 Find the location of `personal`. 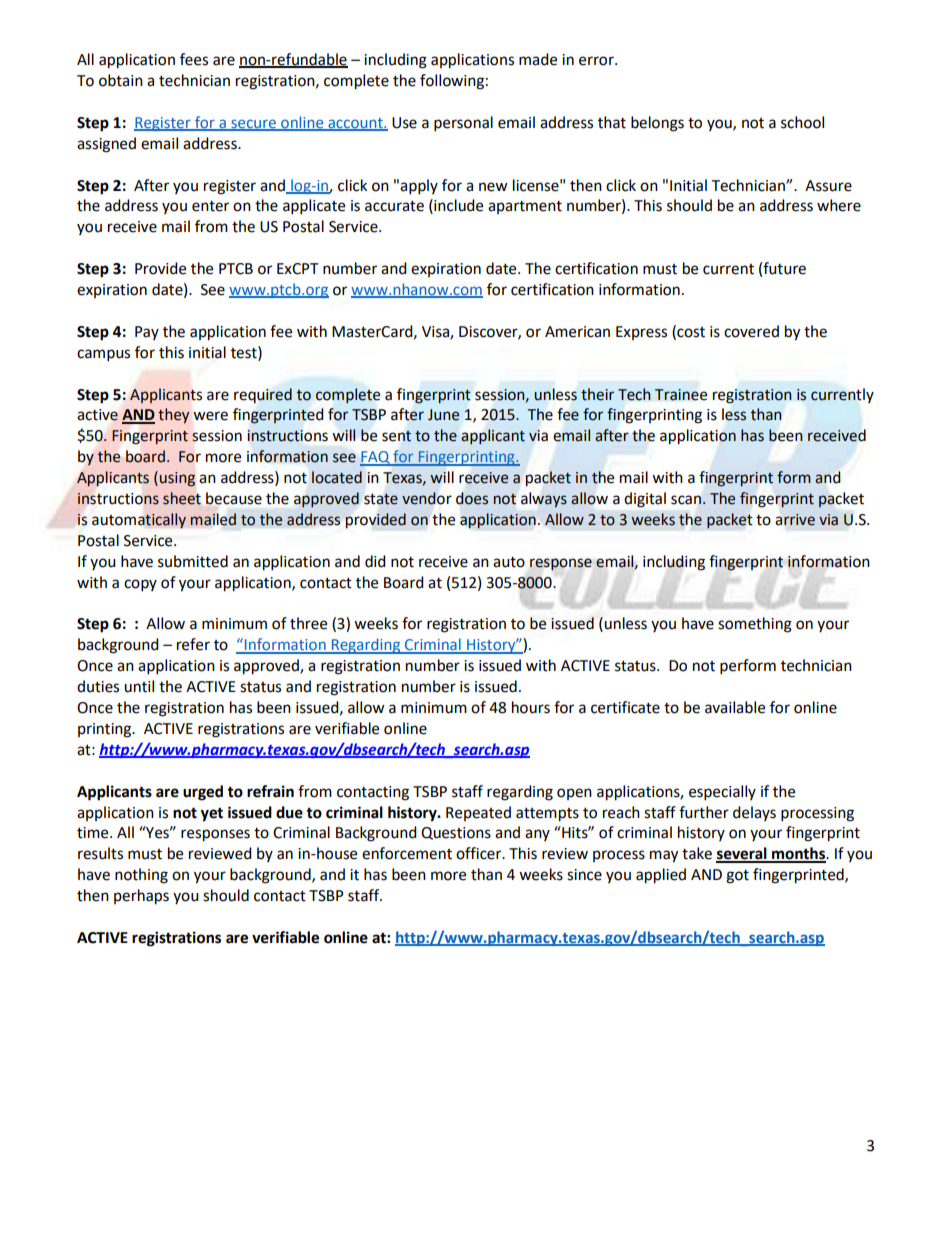

personal is located at coordinates (463, 124).
